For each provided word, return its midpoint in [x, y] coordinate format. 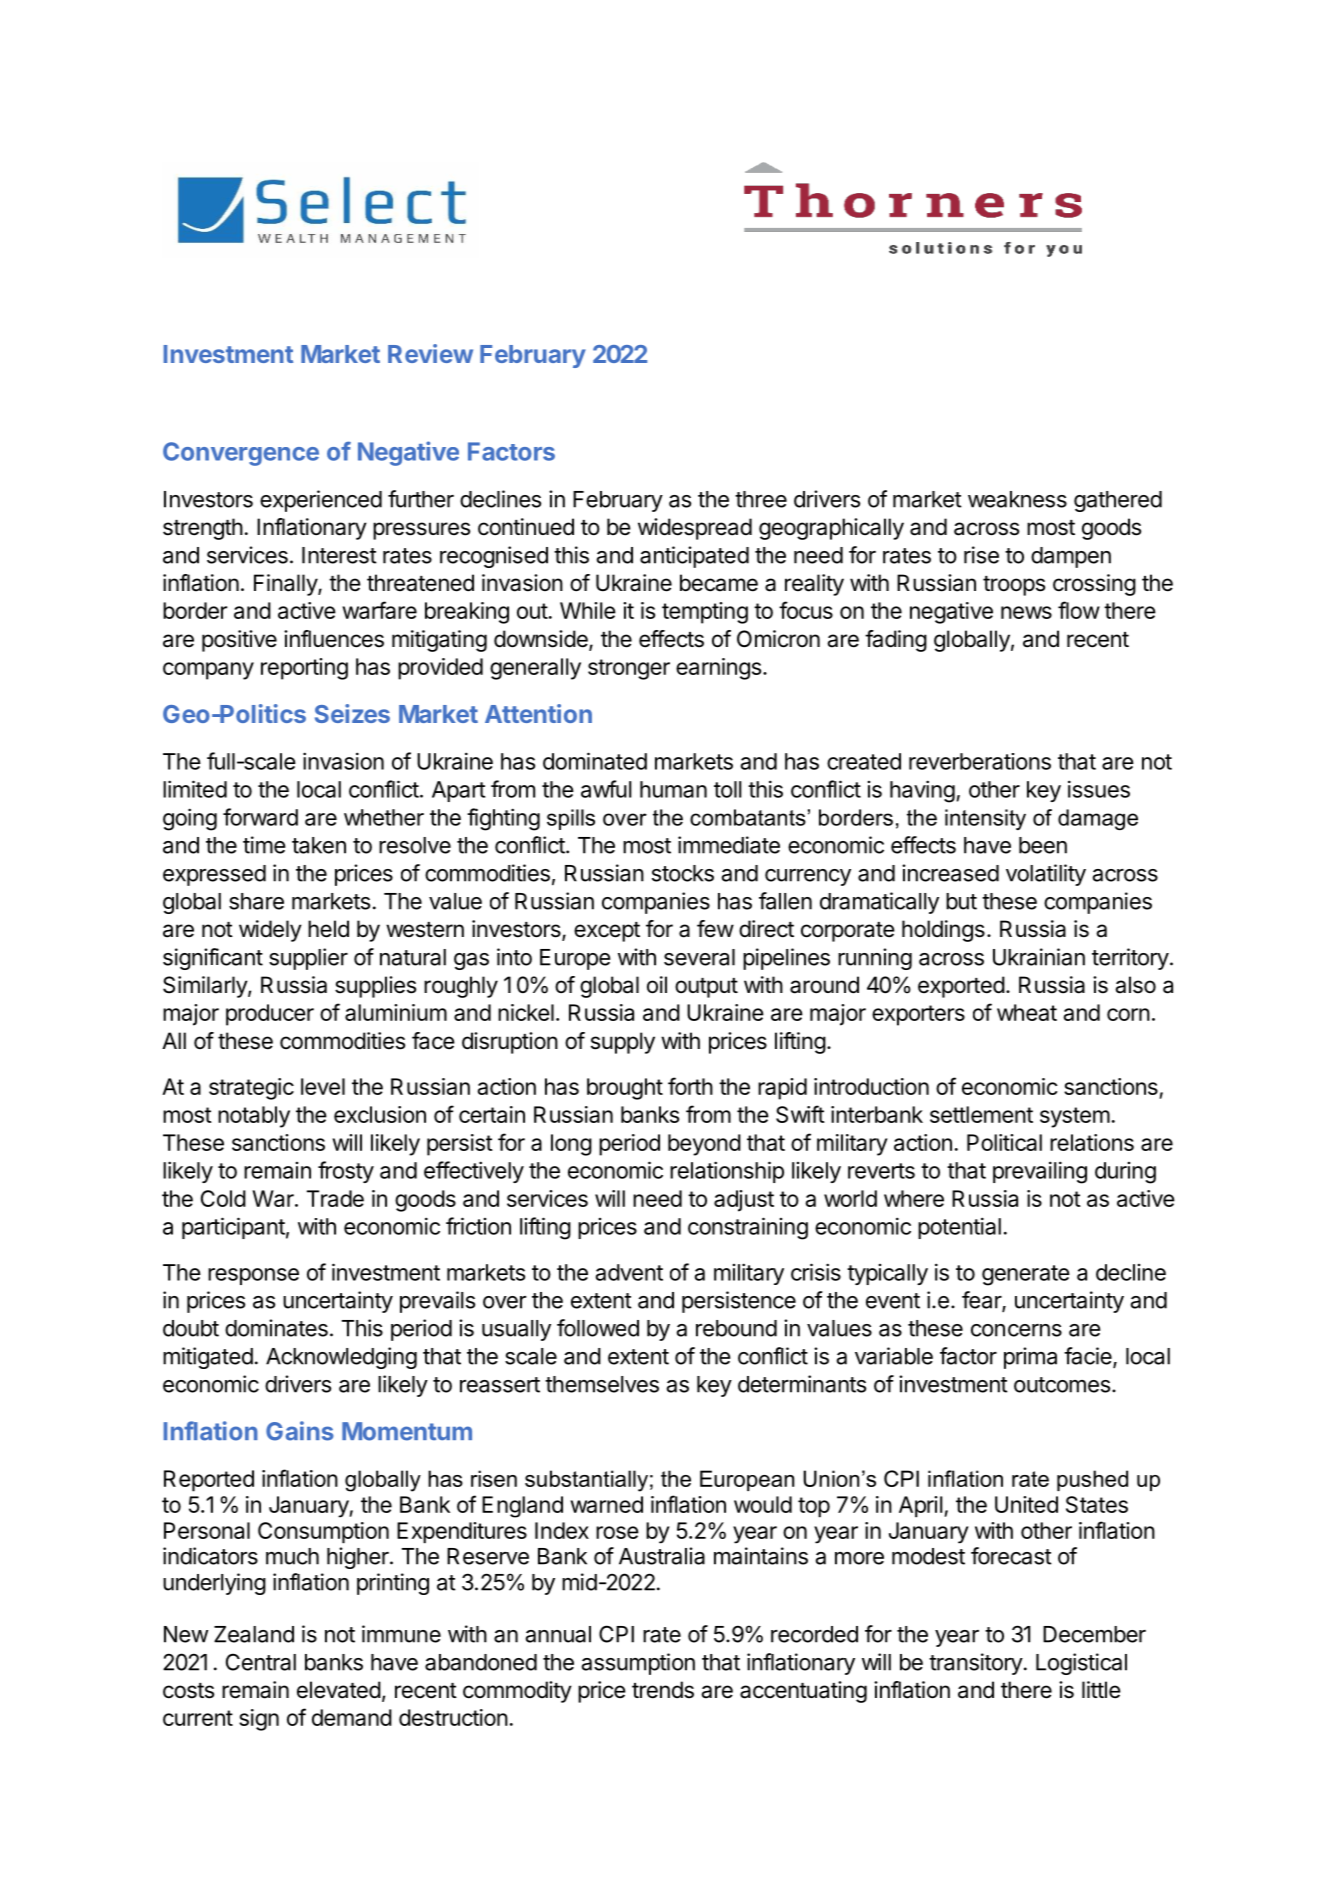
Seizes [352, 713]
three [761, 499]
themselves [602, 1384]
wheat [1027, 1012]
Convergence [241, 454]
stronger [629, 669]
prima [1030, 1358]
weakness [1017, 499]
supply [623, 1043]
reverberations [980, 761]
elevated [339, 1690]
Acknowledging [341, 1358]
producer [270, 1015]
